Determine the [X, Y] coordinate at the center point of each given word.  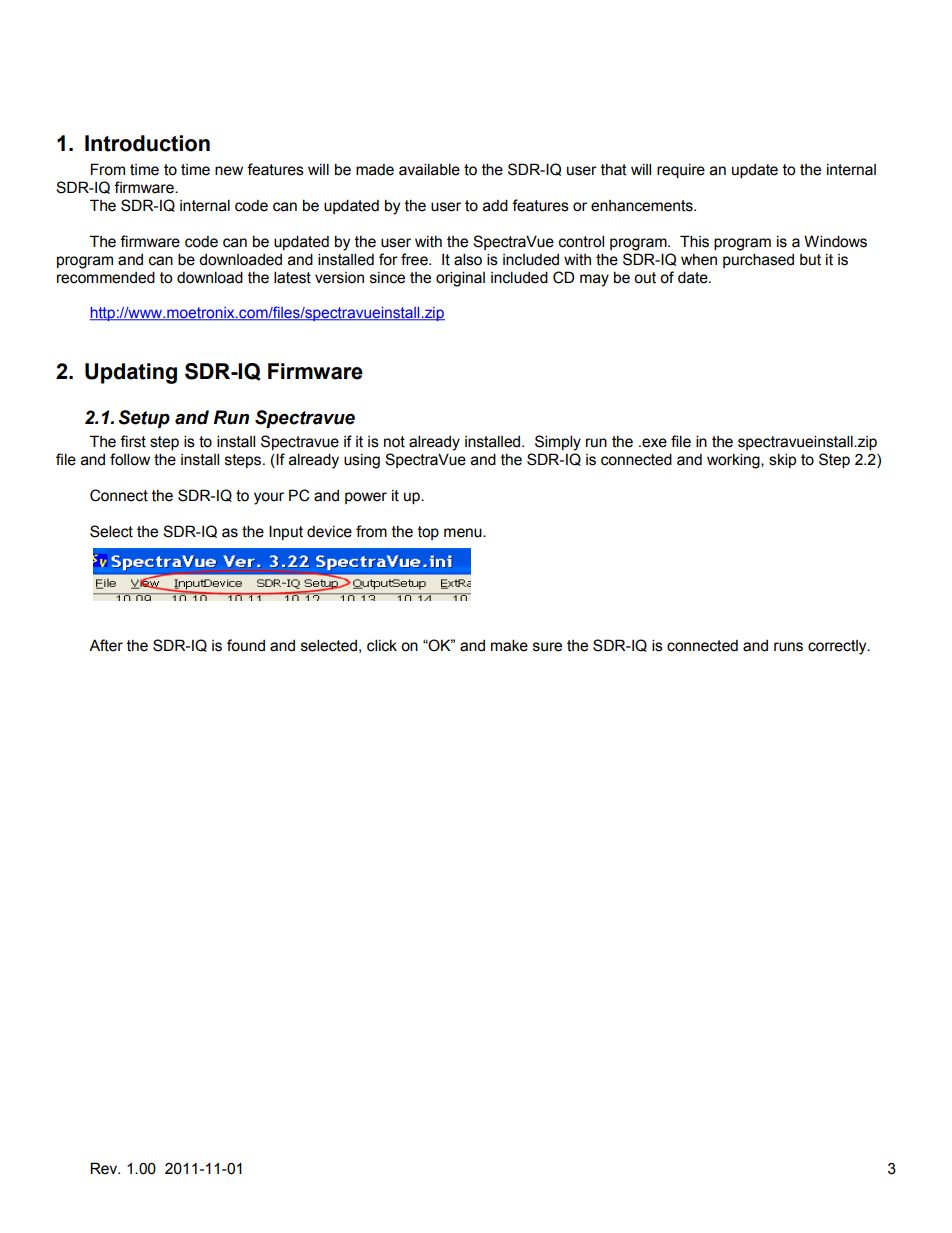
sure [547, 647]
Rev [105, 1168]
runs [788, 647]
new [229, 171]
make [509, 645]
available [429, 169]
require [681, 171]
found [246, 645]
